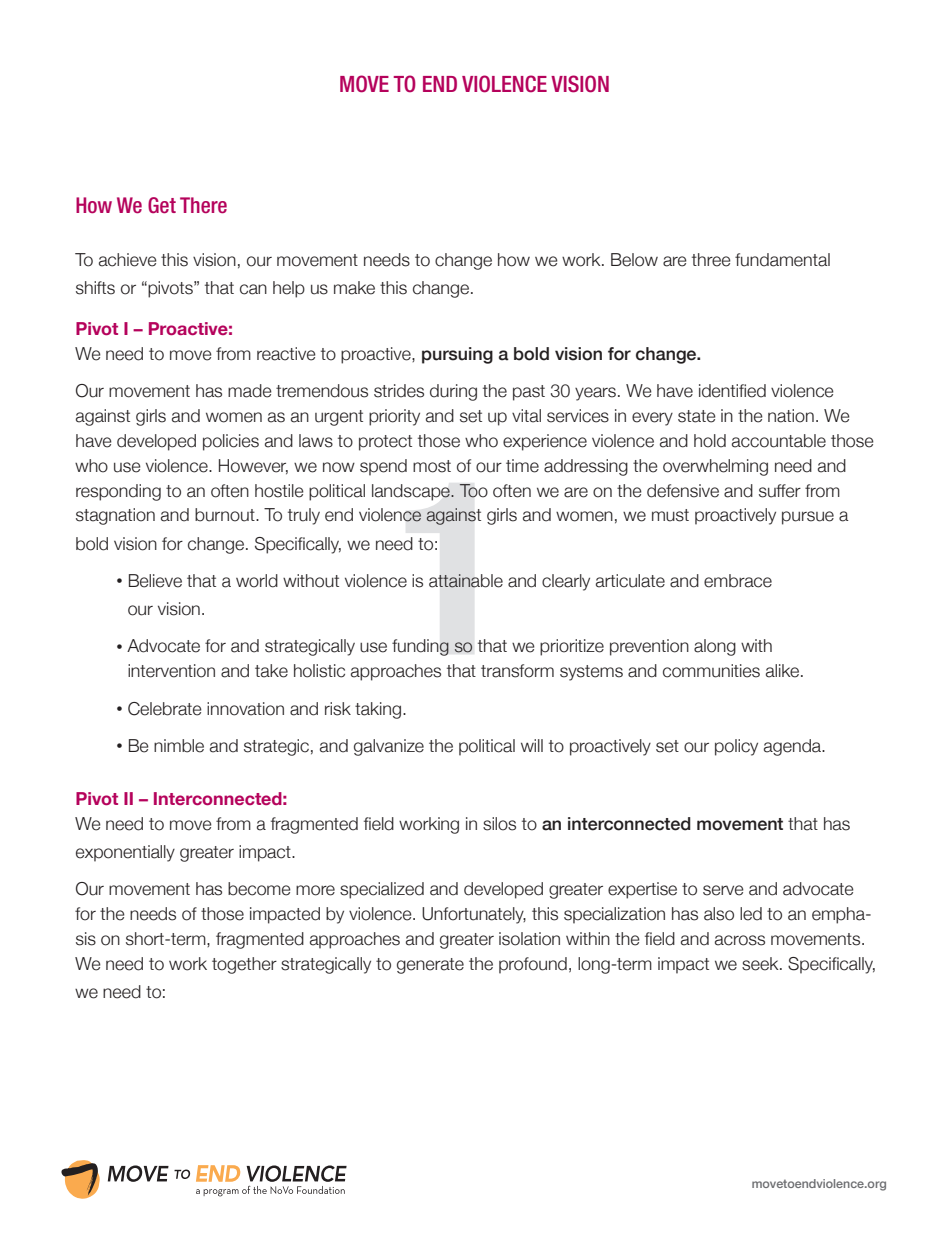  I want to click on make, so click(354, 288).
